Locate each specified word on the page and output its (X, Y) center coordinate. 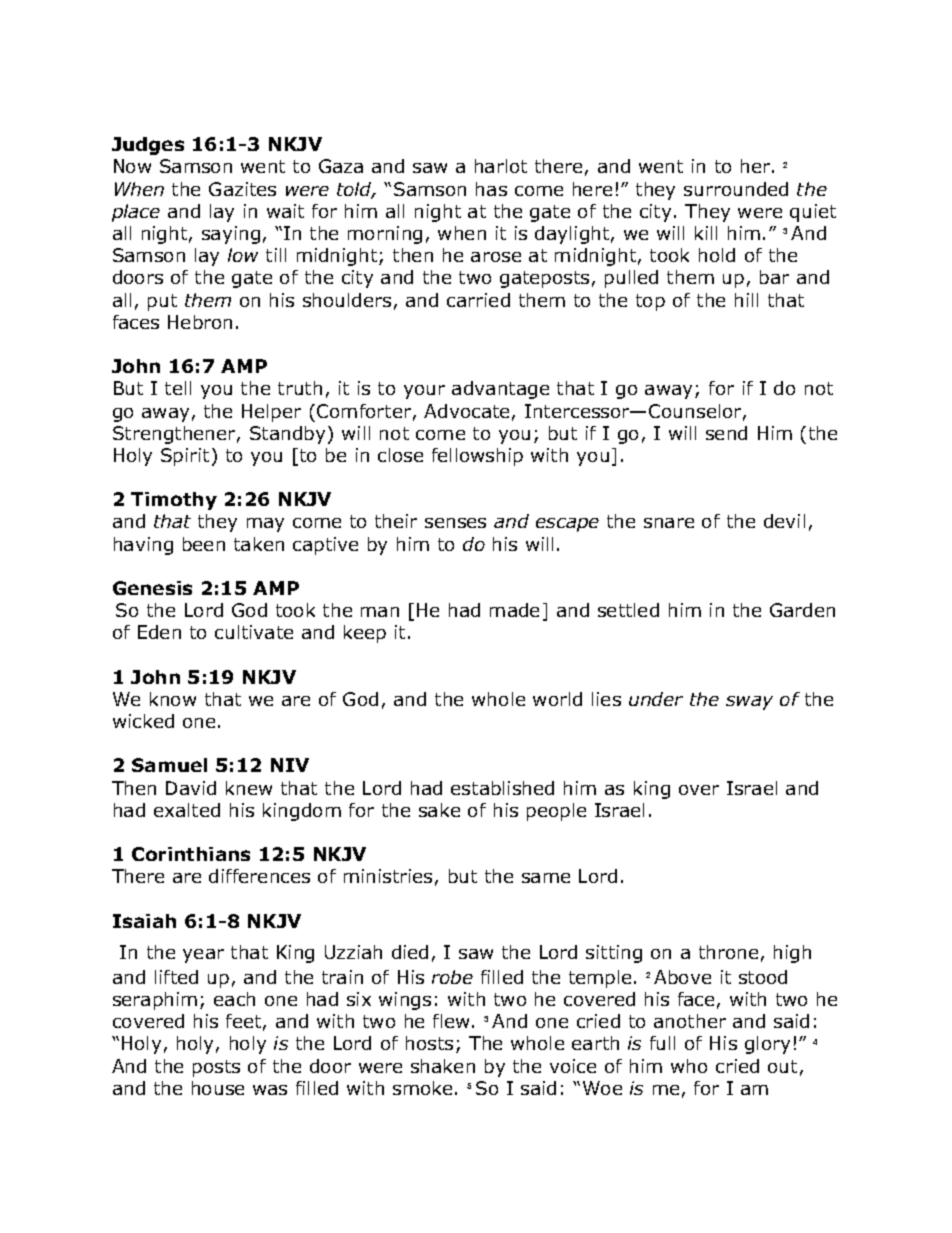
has (491, 189)
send (726, 433)
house (218, 1088)
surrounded (736, 189)
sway (749, 703)
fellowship (477, 457)
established (502, 788)
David (191, 788)
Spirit (185, 457)
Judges (148, 146)
